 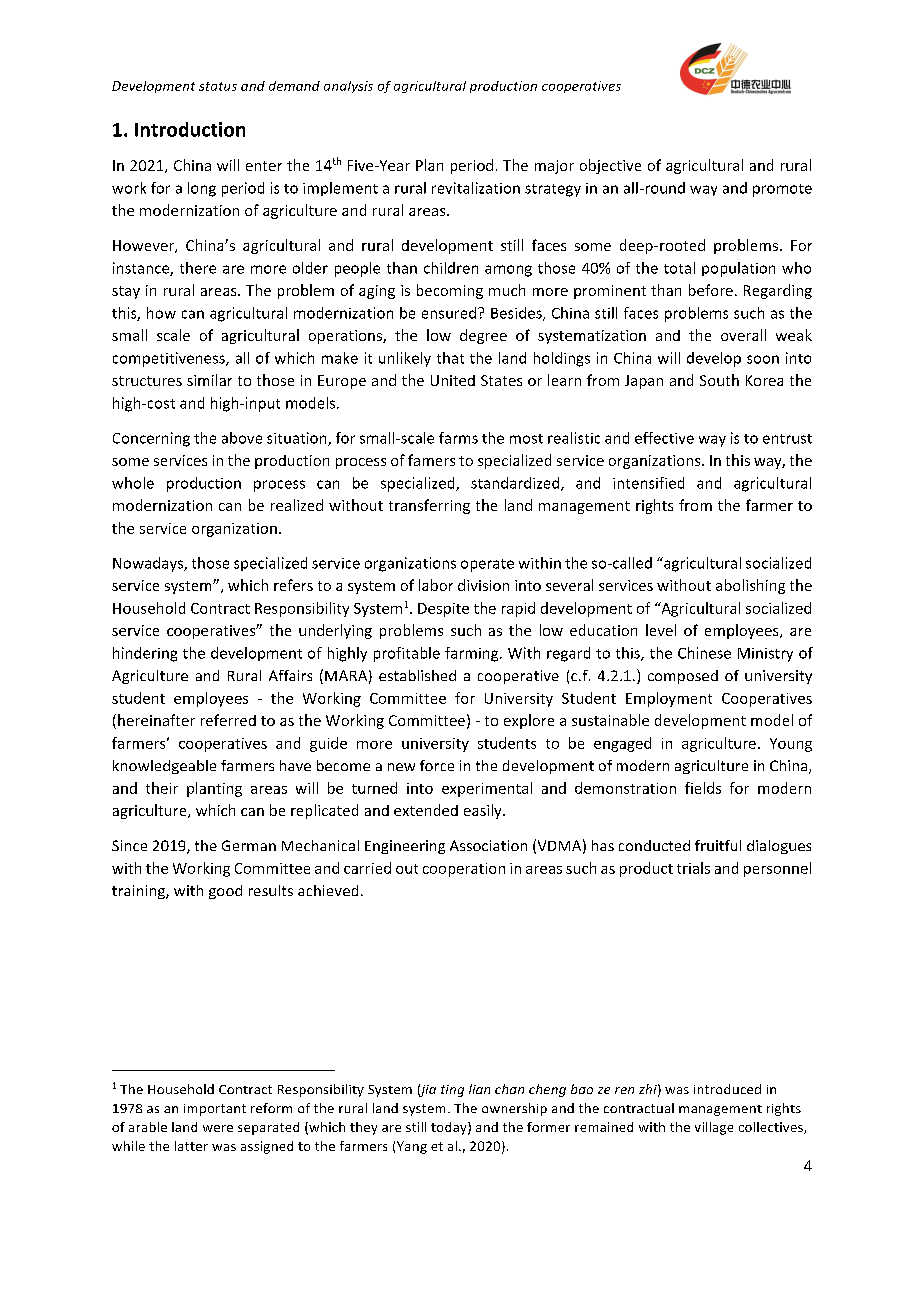 What do you see at coordinates (215, 1110) in the screenshot?
I see `important` at bounding box center [215, 1110].
